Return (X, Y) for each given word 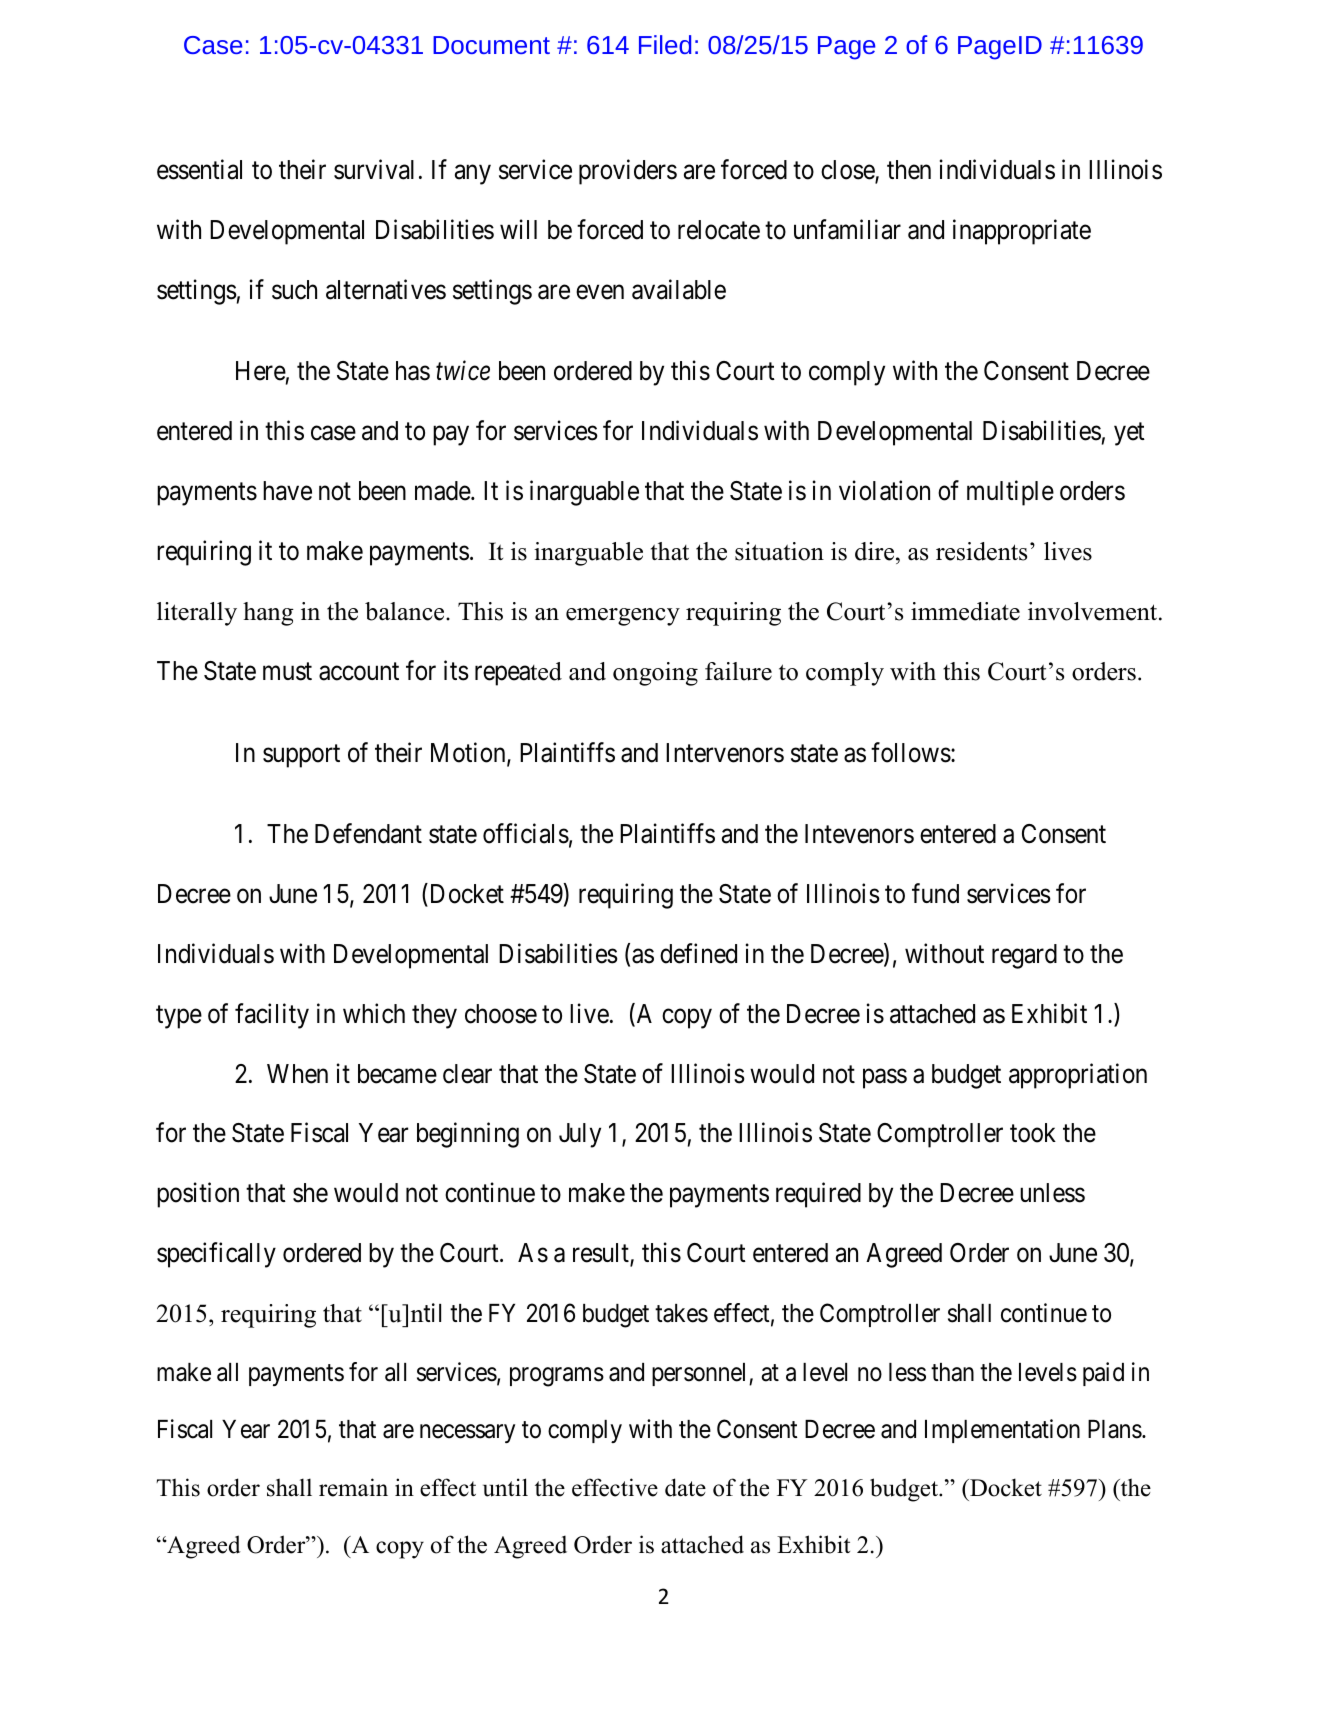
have (287, 491)
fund (935, 893)
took (1033, 1133)
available (679, 289)
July (580, 1135)
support (301, 756)
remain (353, 1487)
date (685, 1487)
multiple (1010, 493)
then (909, 170)
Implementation (1002, 1431)
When (297, 1074)
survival (374, 169)
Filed (665, 44)
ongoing (655, 674)
